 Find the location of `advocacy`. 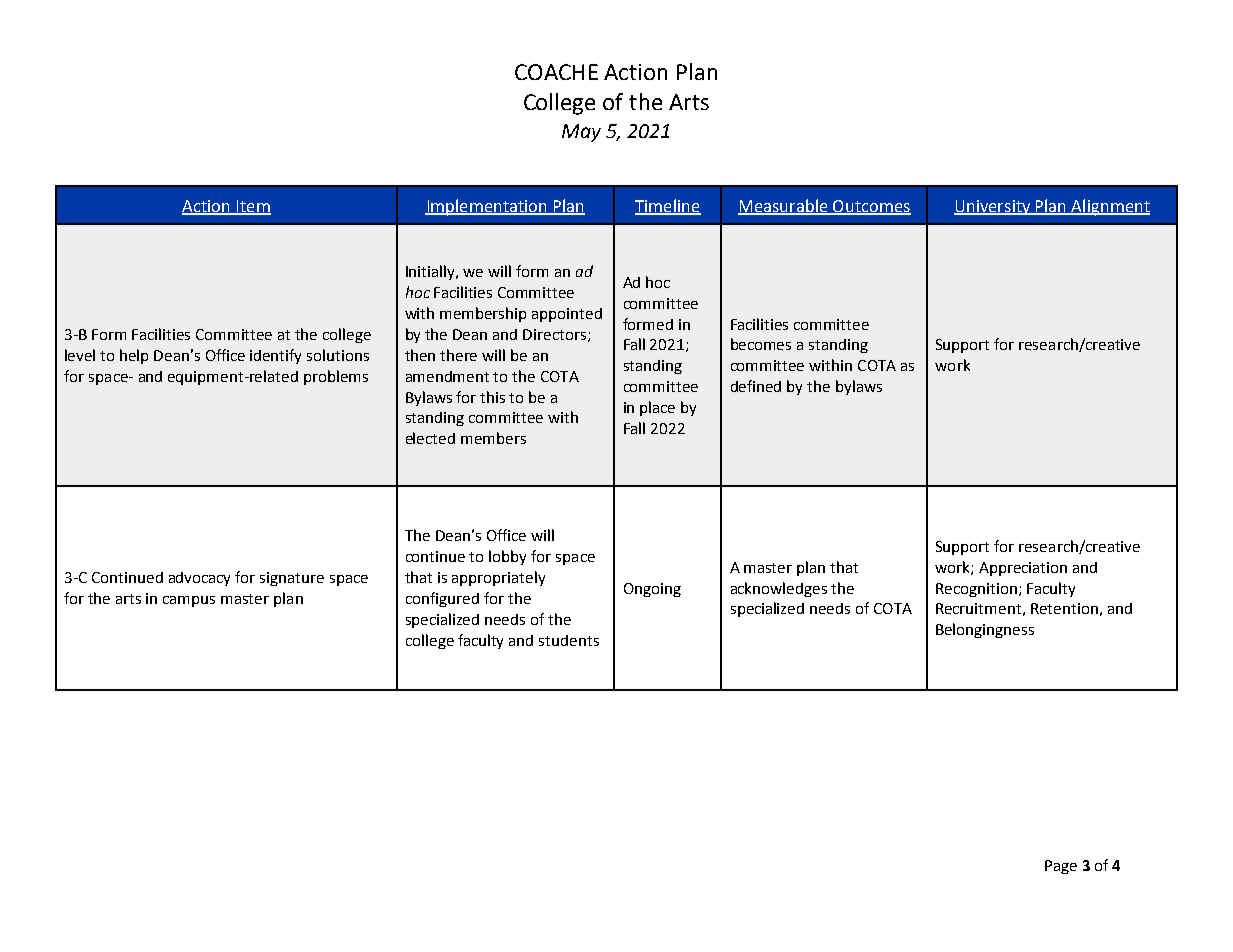

advocacy is located at coordinates (199, 579).
